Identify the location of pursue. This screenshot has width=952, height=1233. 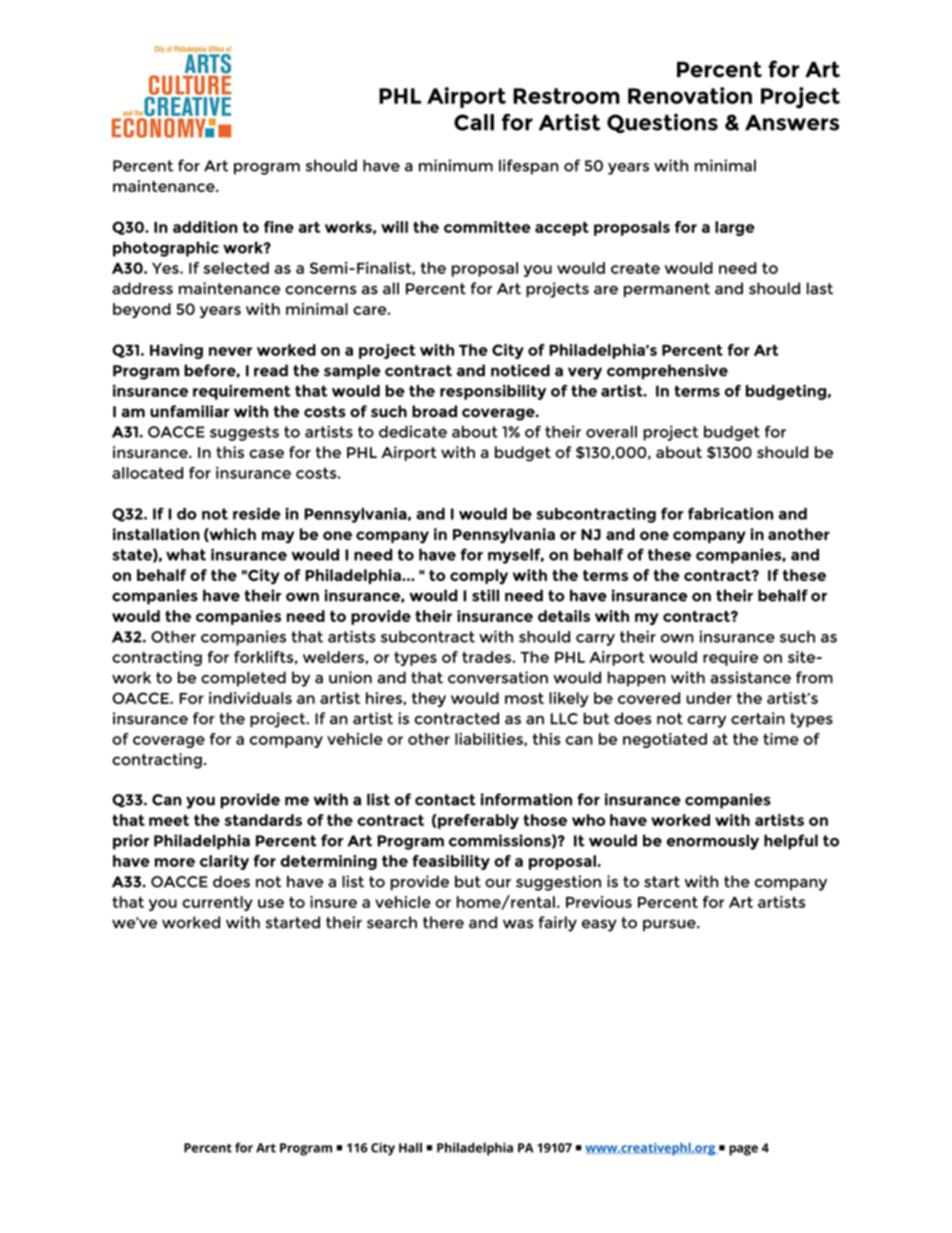
(670, 925).
